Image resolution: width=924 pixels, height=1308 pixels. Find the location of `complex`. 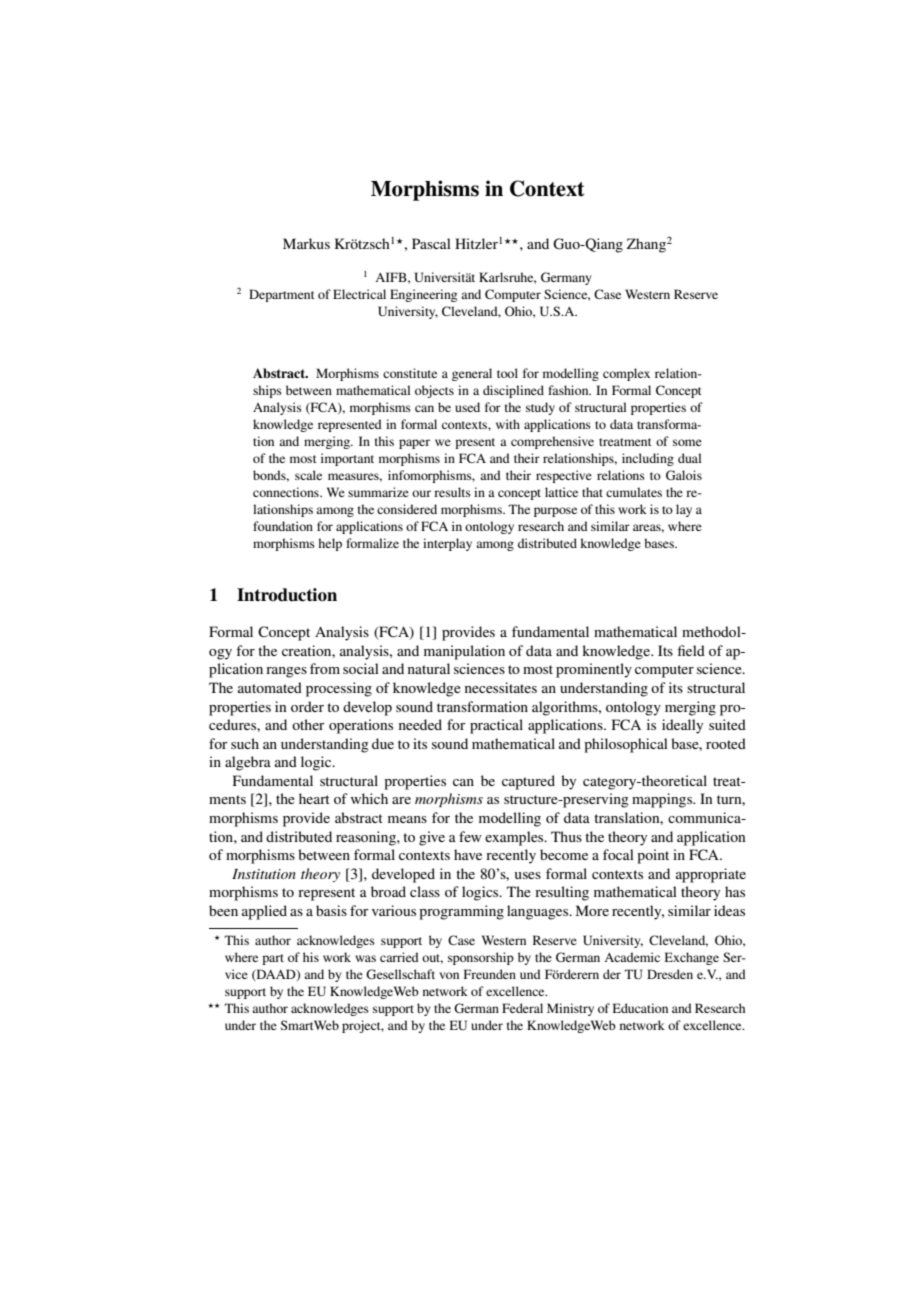

complex is located at coordinates (626, 374).
